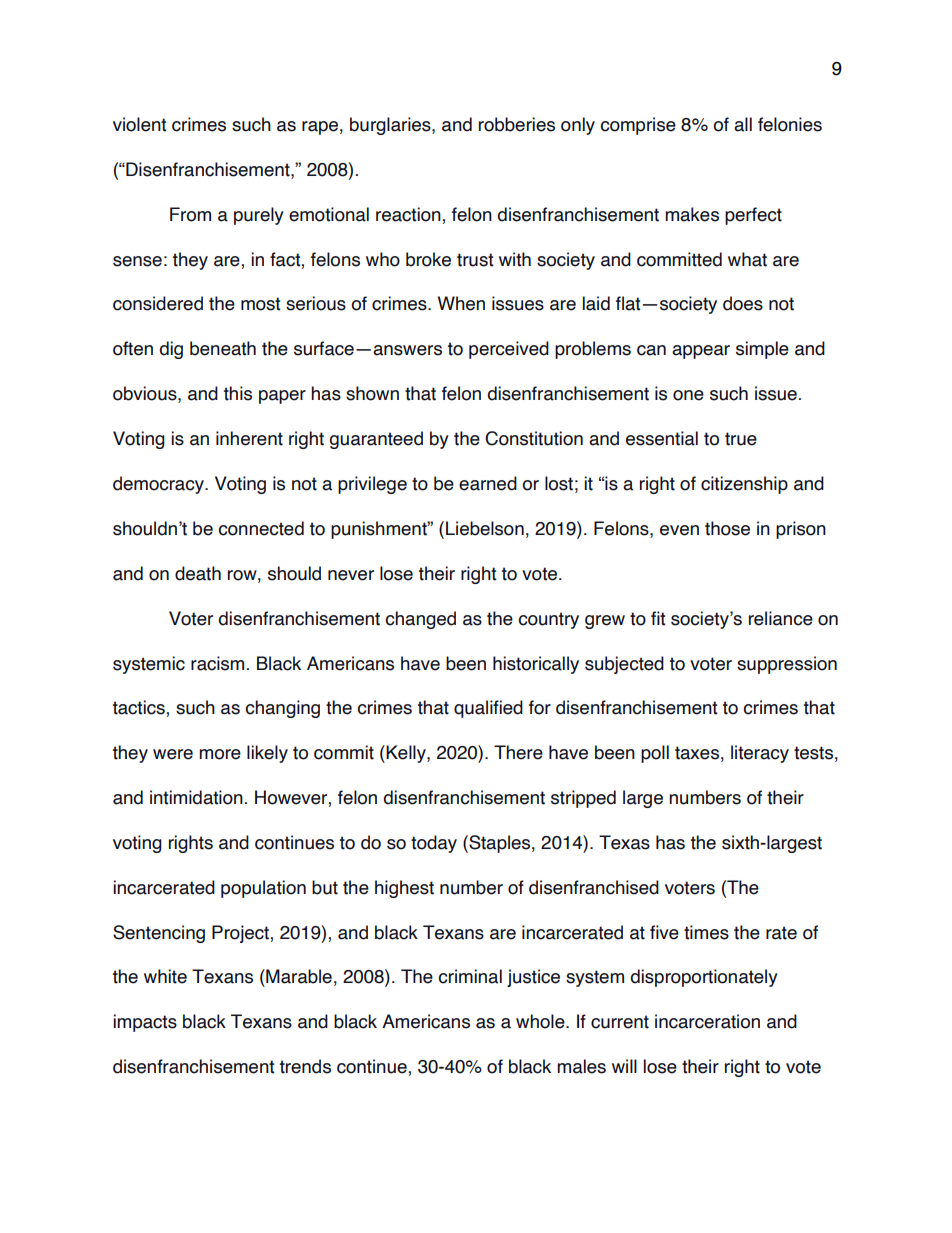  I want to click on comprise, so click(638, 126).
